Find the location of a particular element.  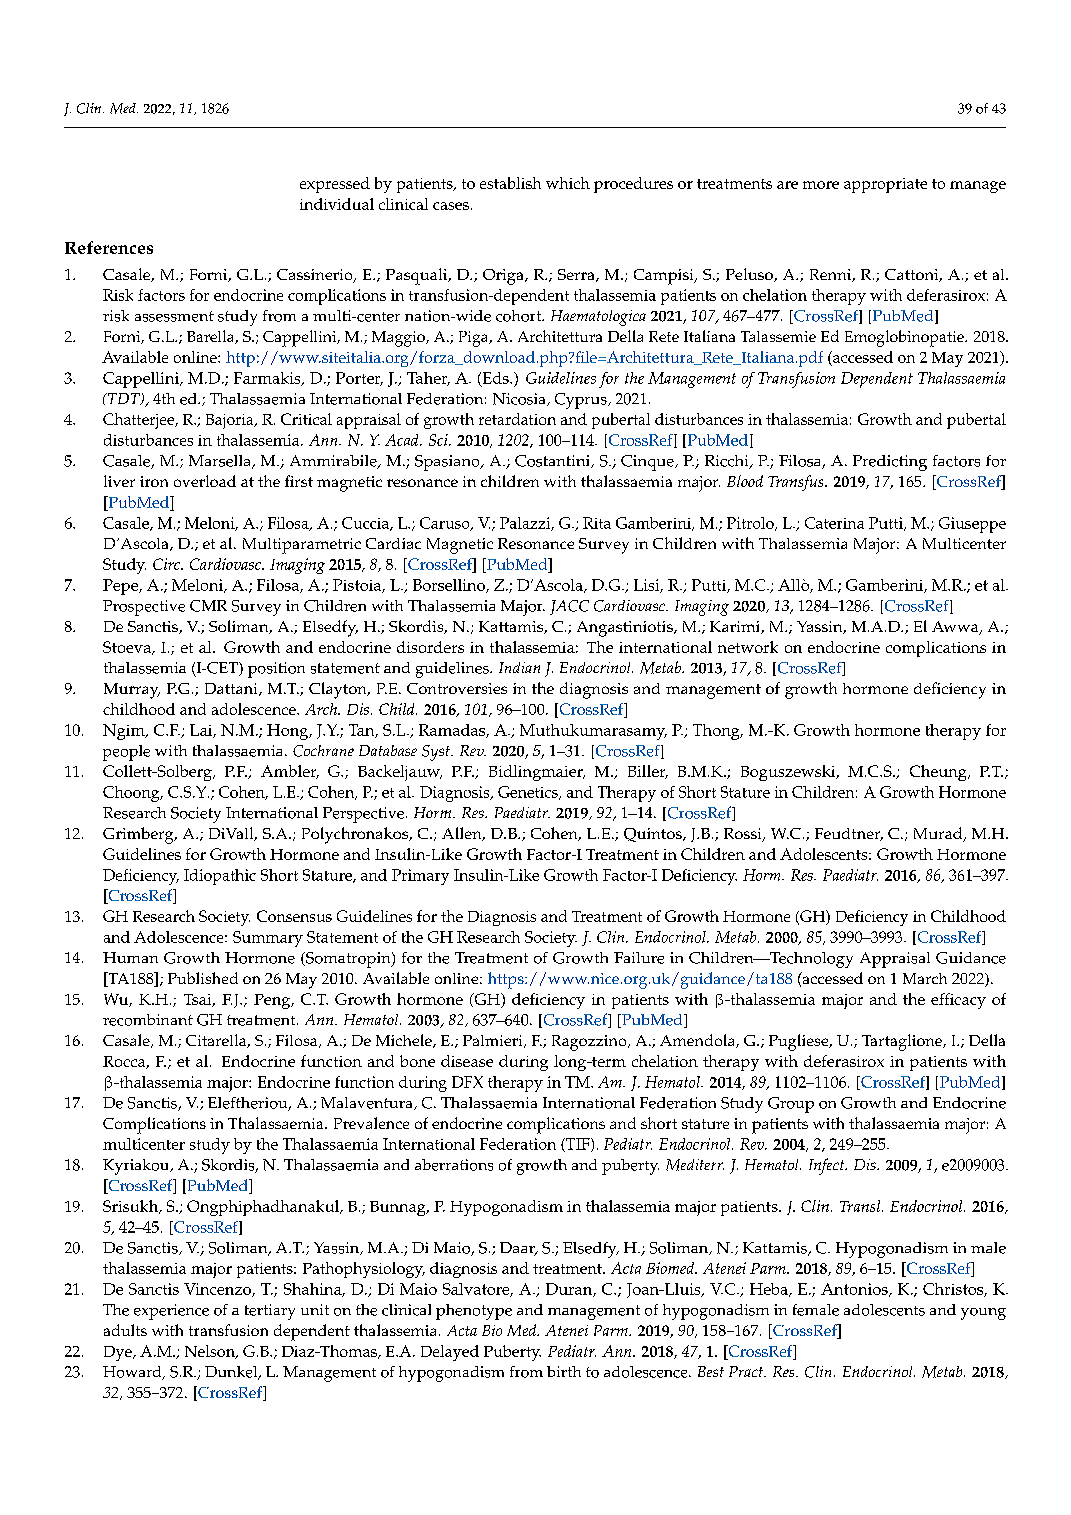

Genetics is located at coordinates (529, 793).
